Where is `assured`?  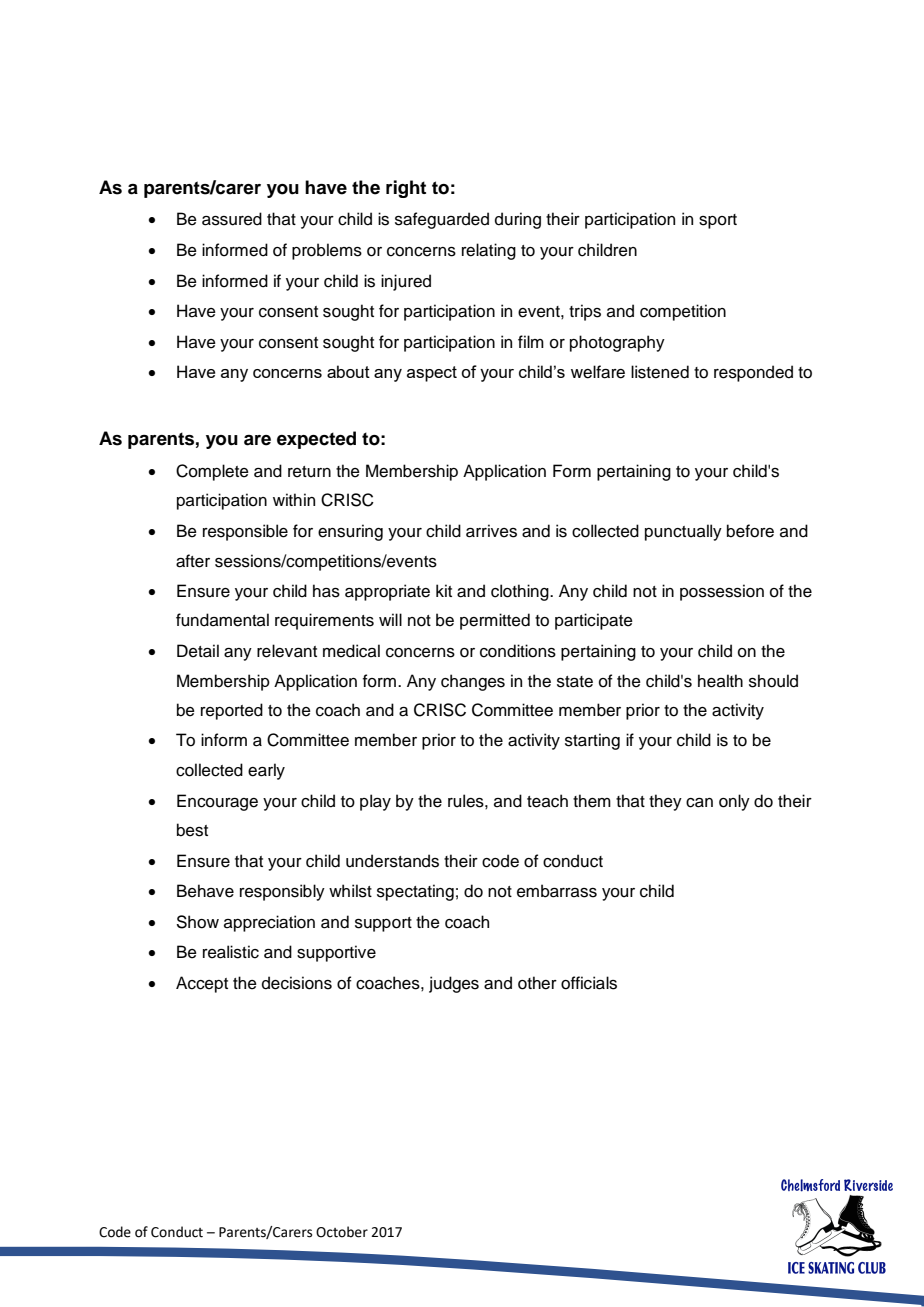
assured is located at coordinates (232, 219).
